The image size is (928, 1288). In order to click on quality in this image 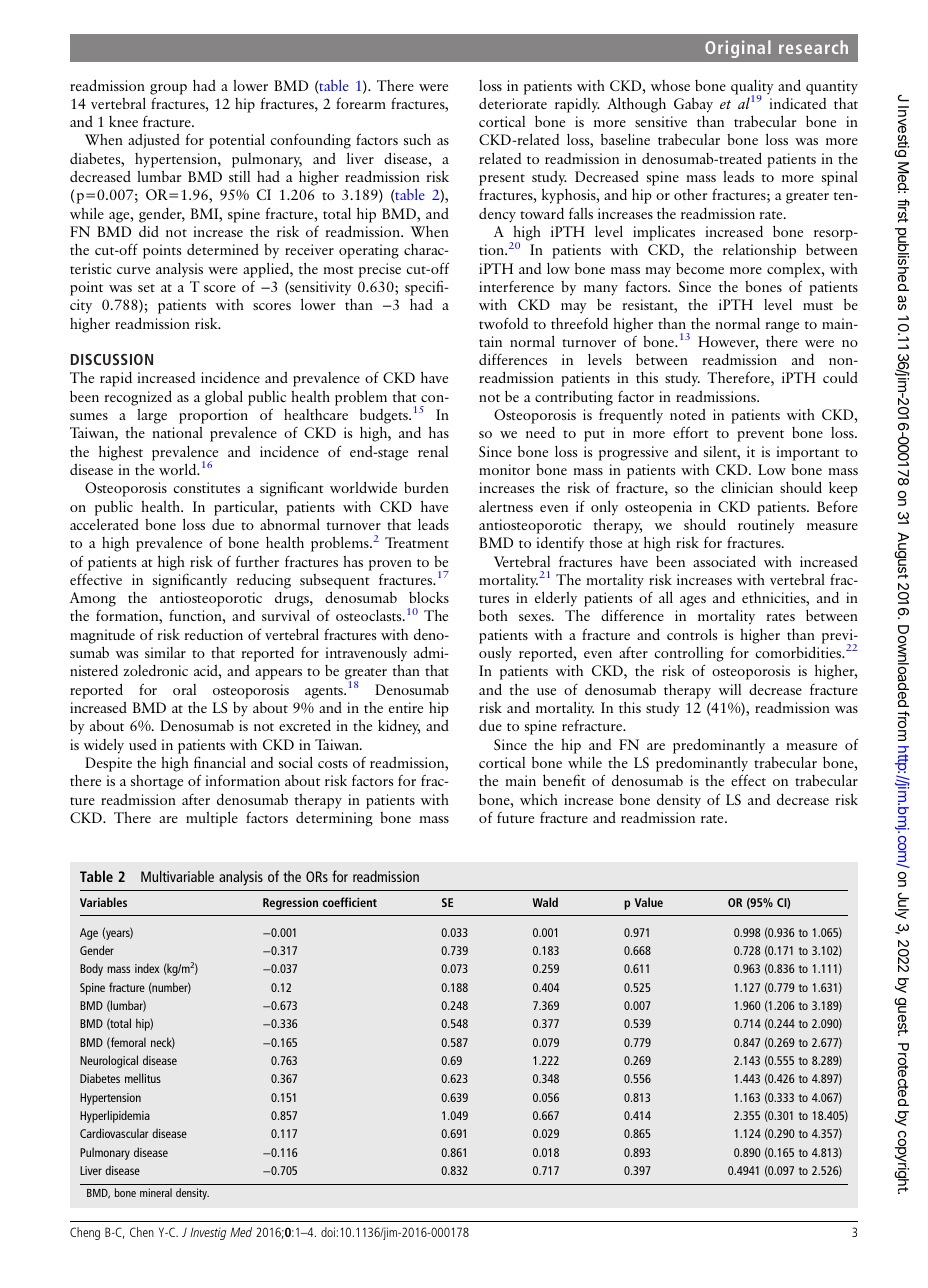, I will do `click(752, 88)`.
